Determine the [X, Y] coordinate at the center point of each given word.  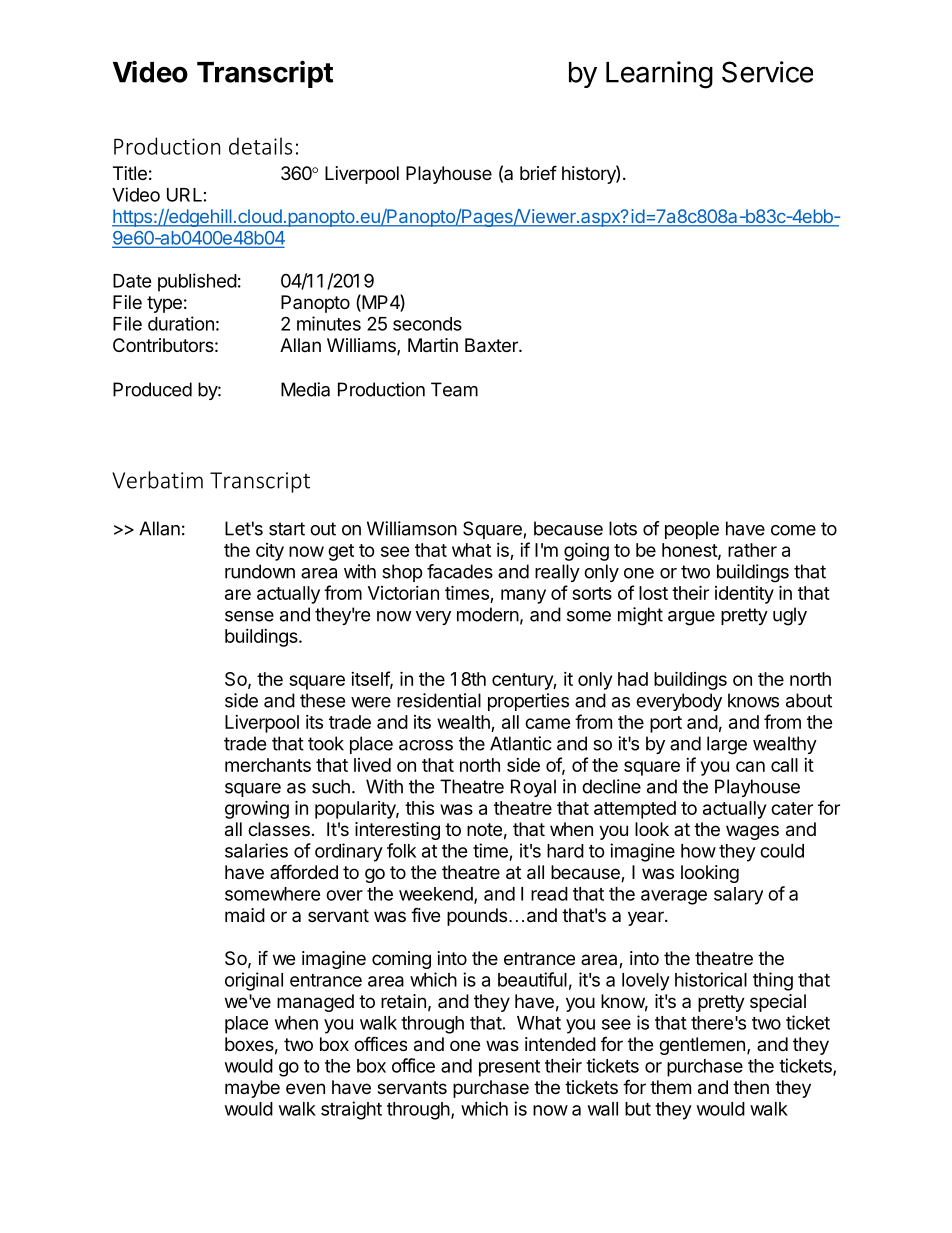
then [751, 1087]
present [509, 1068]
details [260, 146]
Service [767, 72]
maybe [252, 1089]
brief [538, 172]
